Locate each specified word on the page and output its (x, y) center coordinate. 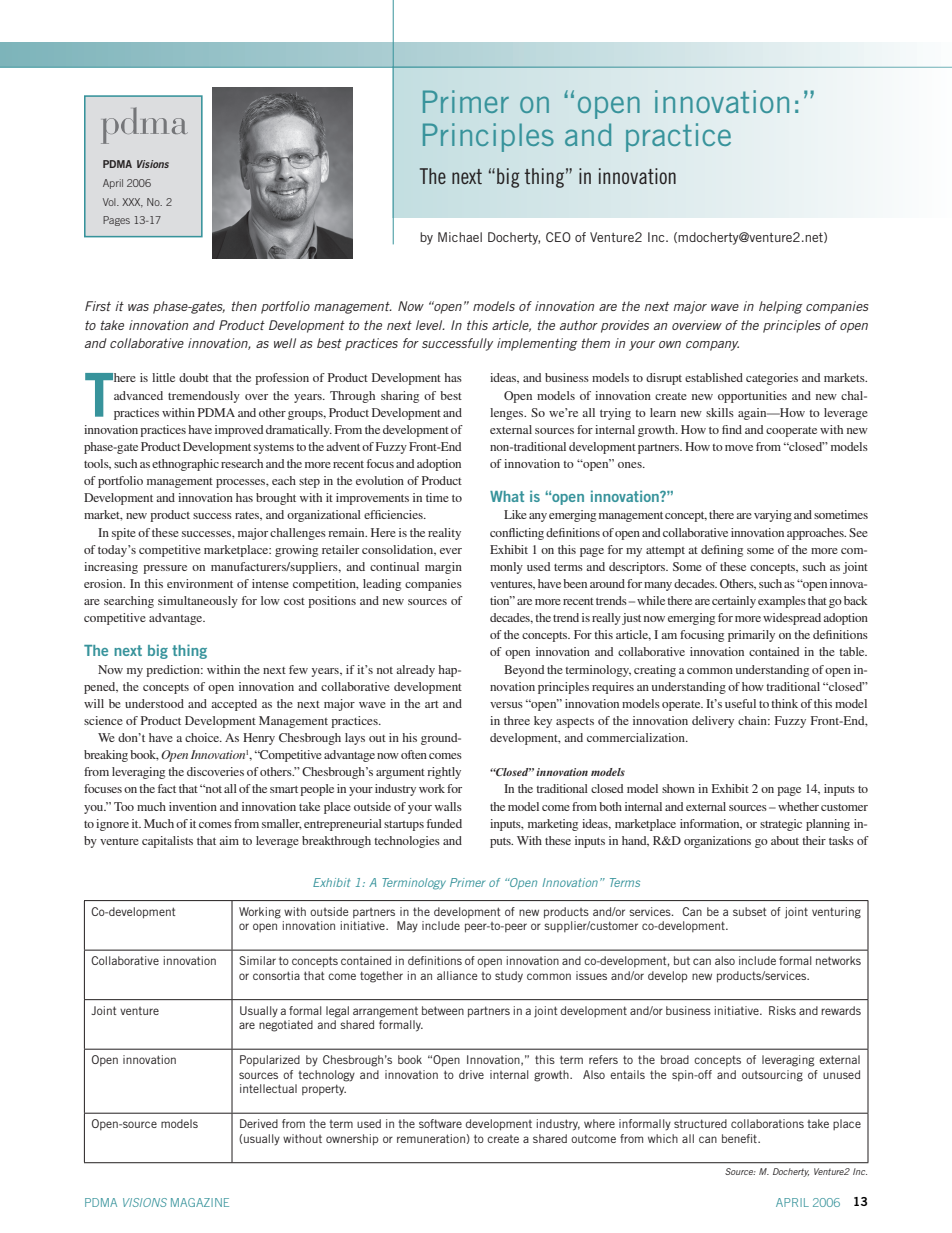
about (785, 840)
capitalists (167, 842)
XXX (132, 203)
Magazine (200, 1202)
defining (722, 551)
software (440, 1123)
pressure (165, 569)
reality (444, 534)
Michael (460, 237)
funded (444, 823)
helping (781, 307)
